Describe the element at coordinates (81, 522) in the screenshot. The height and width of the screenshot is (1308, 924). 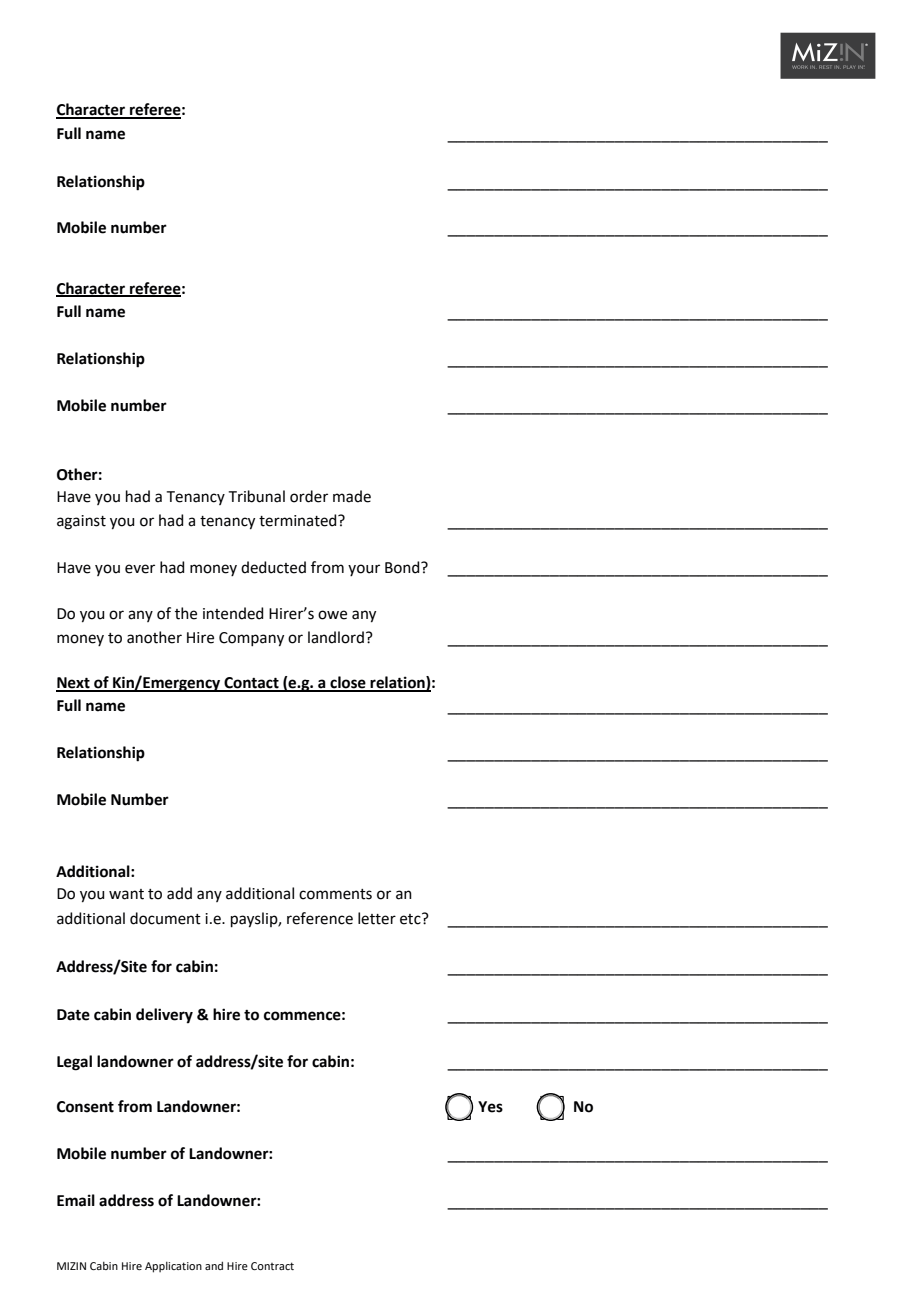
I see `against` at that location.
